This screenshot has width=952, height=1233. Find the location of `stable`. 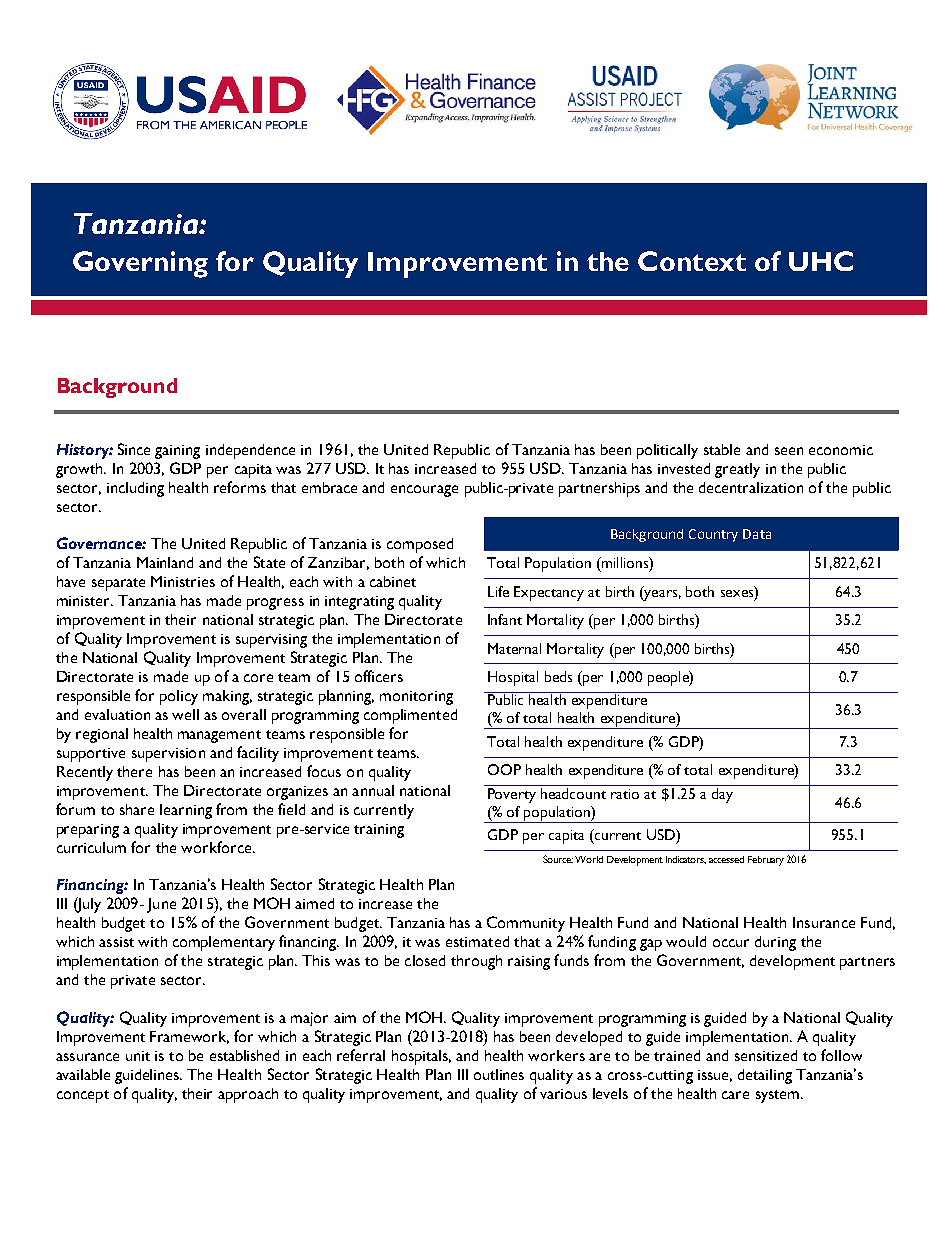

stable is located at coordinates (722, 449).
